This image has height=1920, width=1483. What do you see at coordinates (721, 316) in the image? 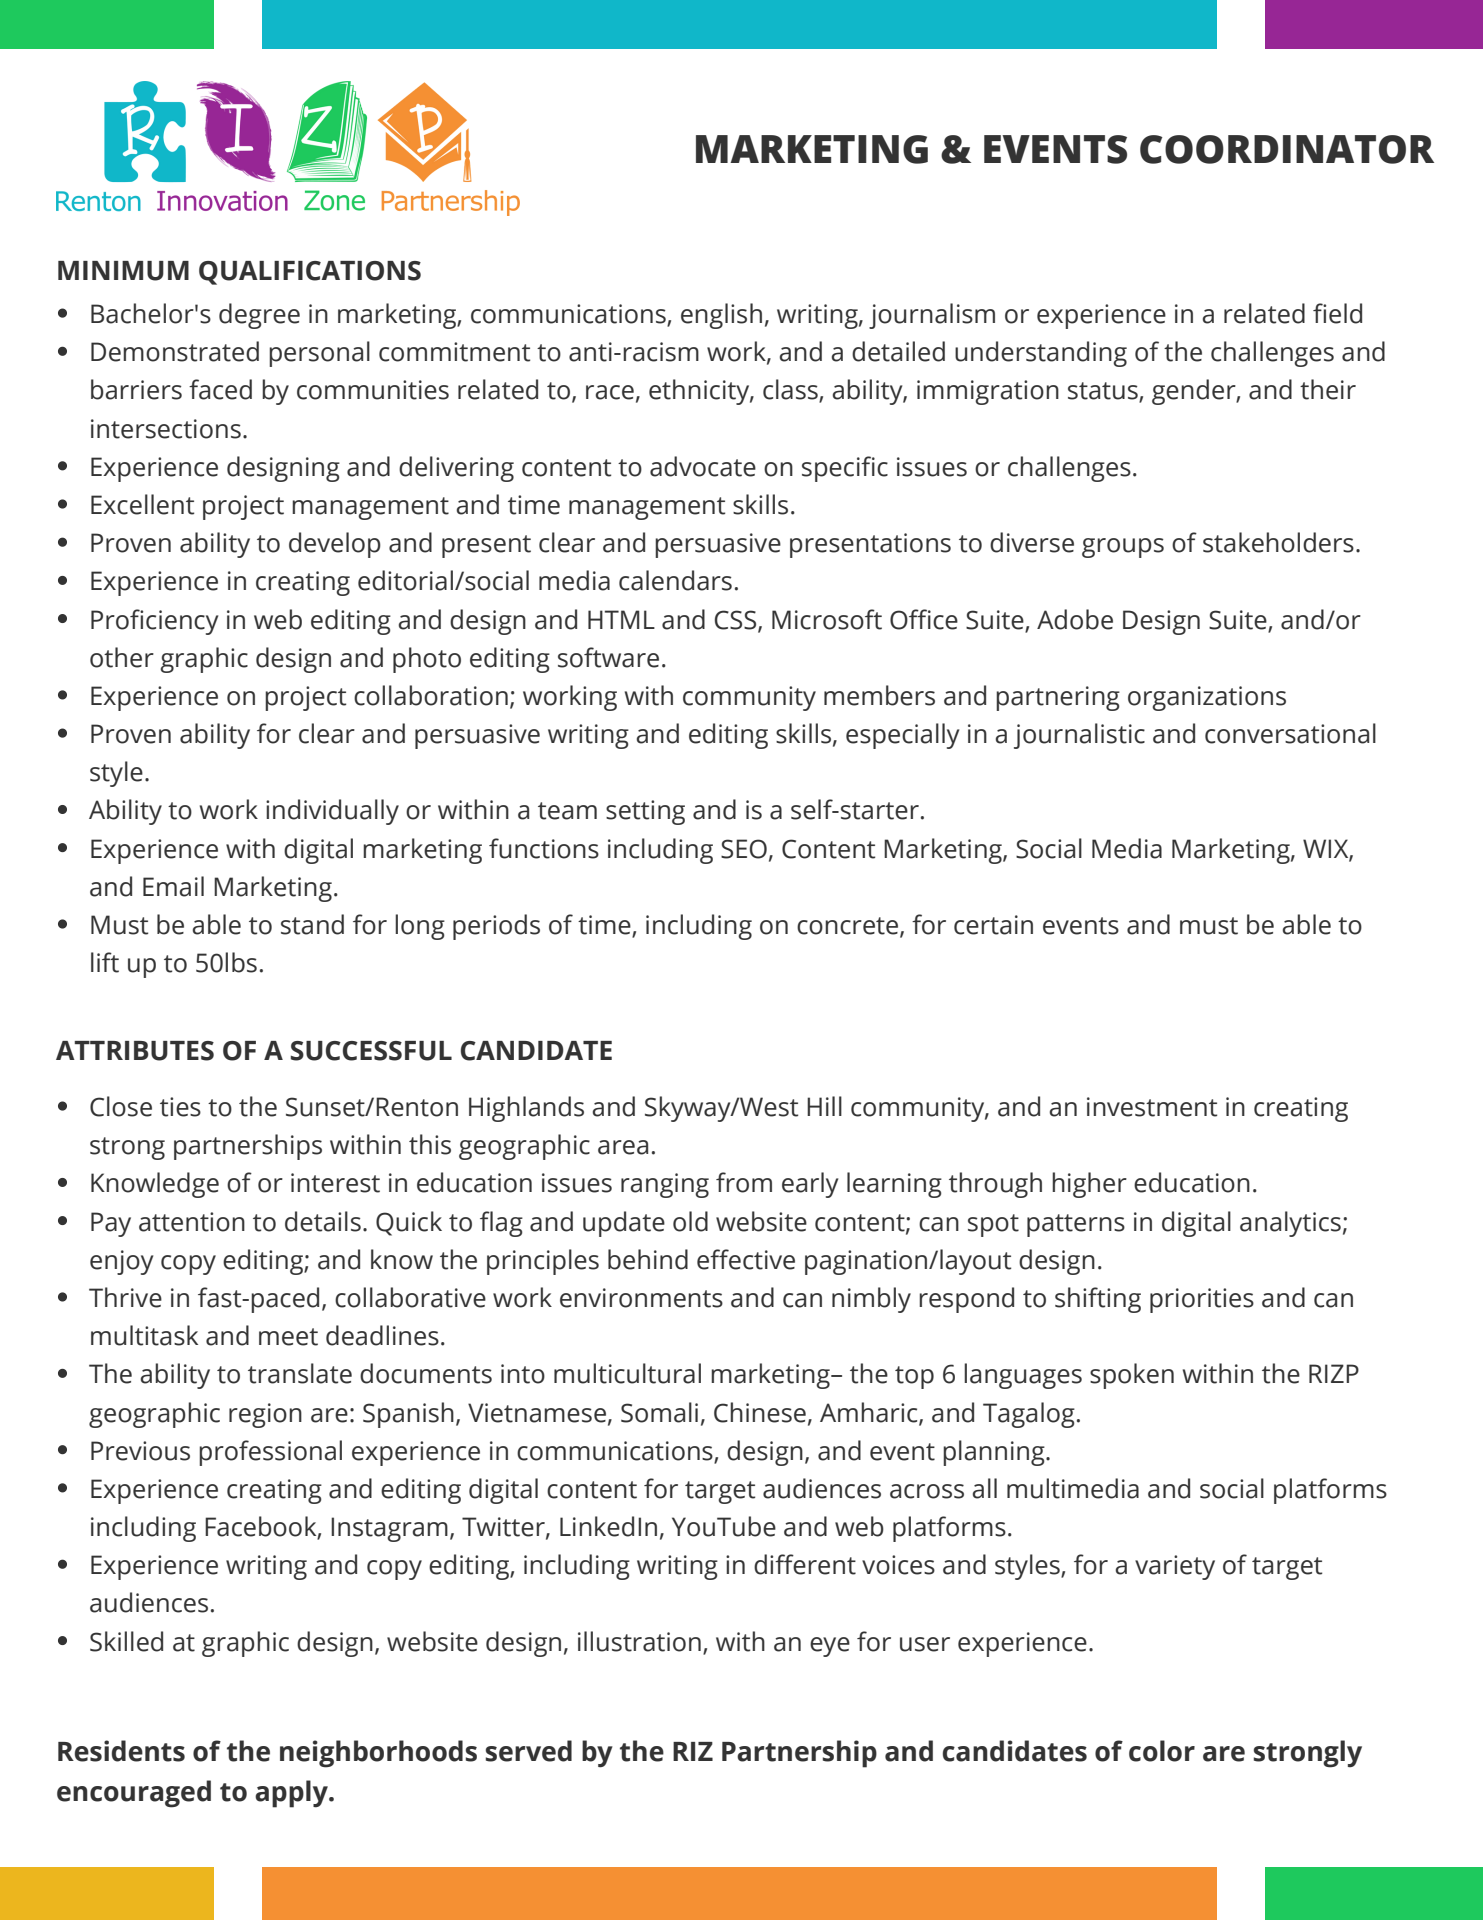
I see `english` at bounding box center [721, 316].
